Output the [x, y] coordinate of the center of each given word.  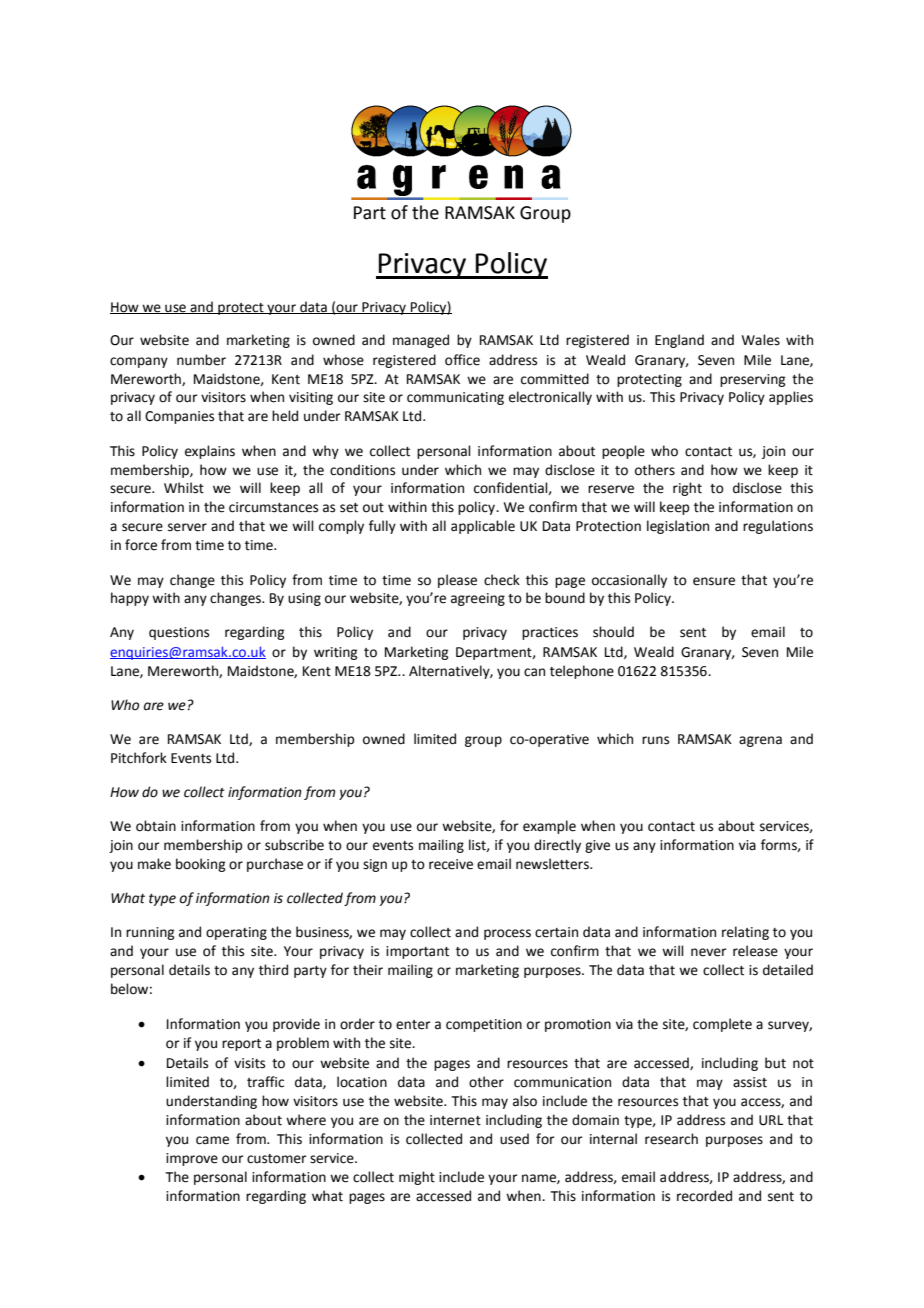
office [462, 360]
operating [236, 933]
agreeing [478, 599]
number [201, 360]
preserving [752, 380]
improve [192, 1159]
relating [745, 933]
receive [451, 864]
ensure [714, 581]
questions [179, 633]
